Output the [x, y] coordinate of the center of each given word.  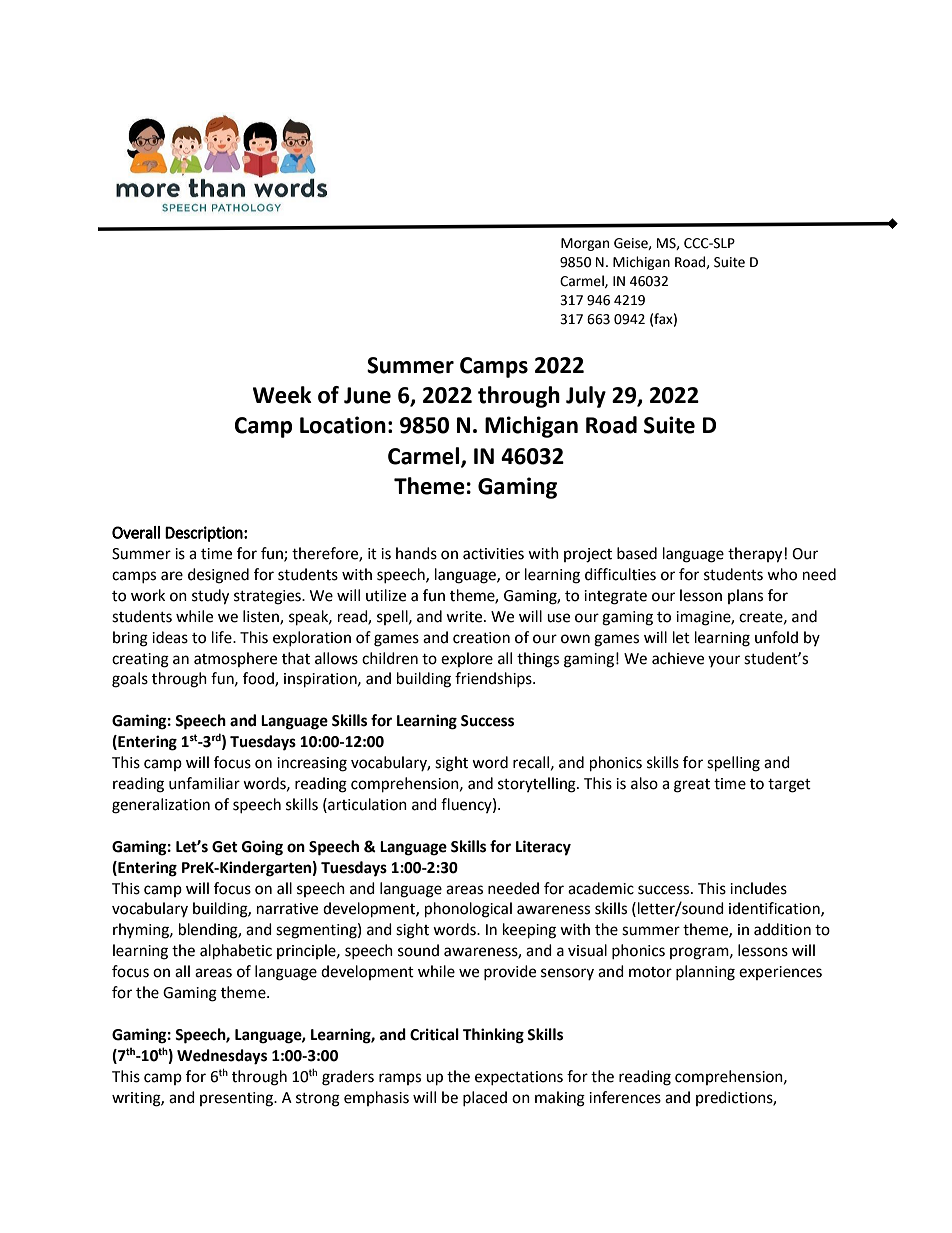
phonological [468, 910]
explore [467, 659]
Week [282, 395]
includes [758, 888]
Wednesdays [222, 1057]
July [586, 397]
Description [204, 534]
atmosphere [235, 659]
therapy [755, 555]
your [724, 661]
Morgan [585, 244]
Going [262, 848]
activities [493, 554]
